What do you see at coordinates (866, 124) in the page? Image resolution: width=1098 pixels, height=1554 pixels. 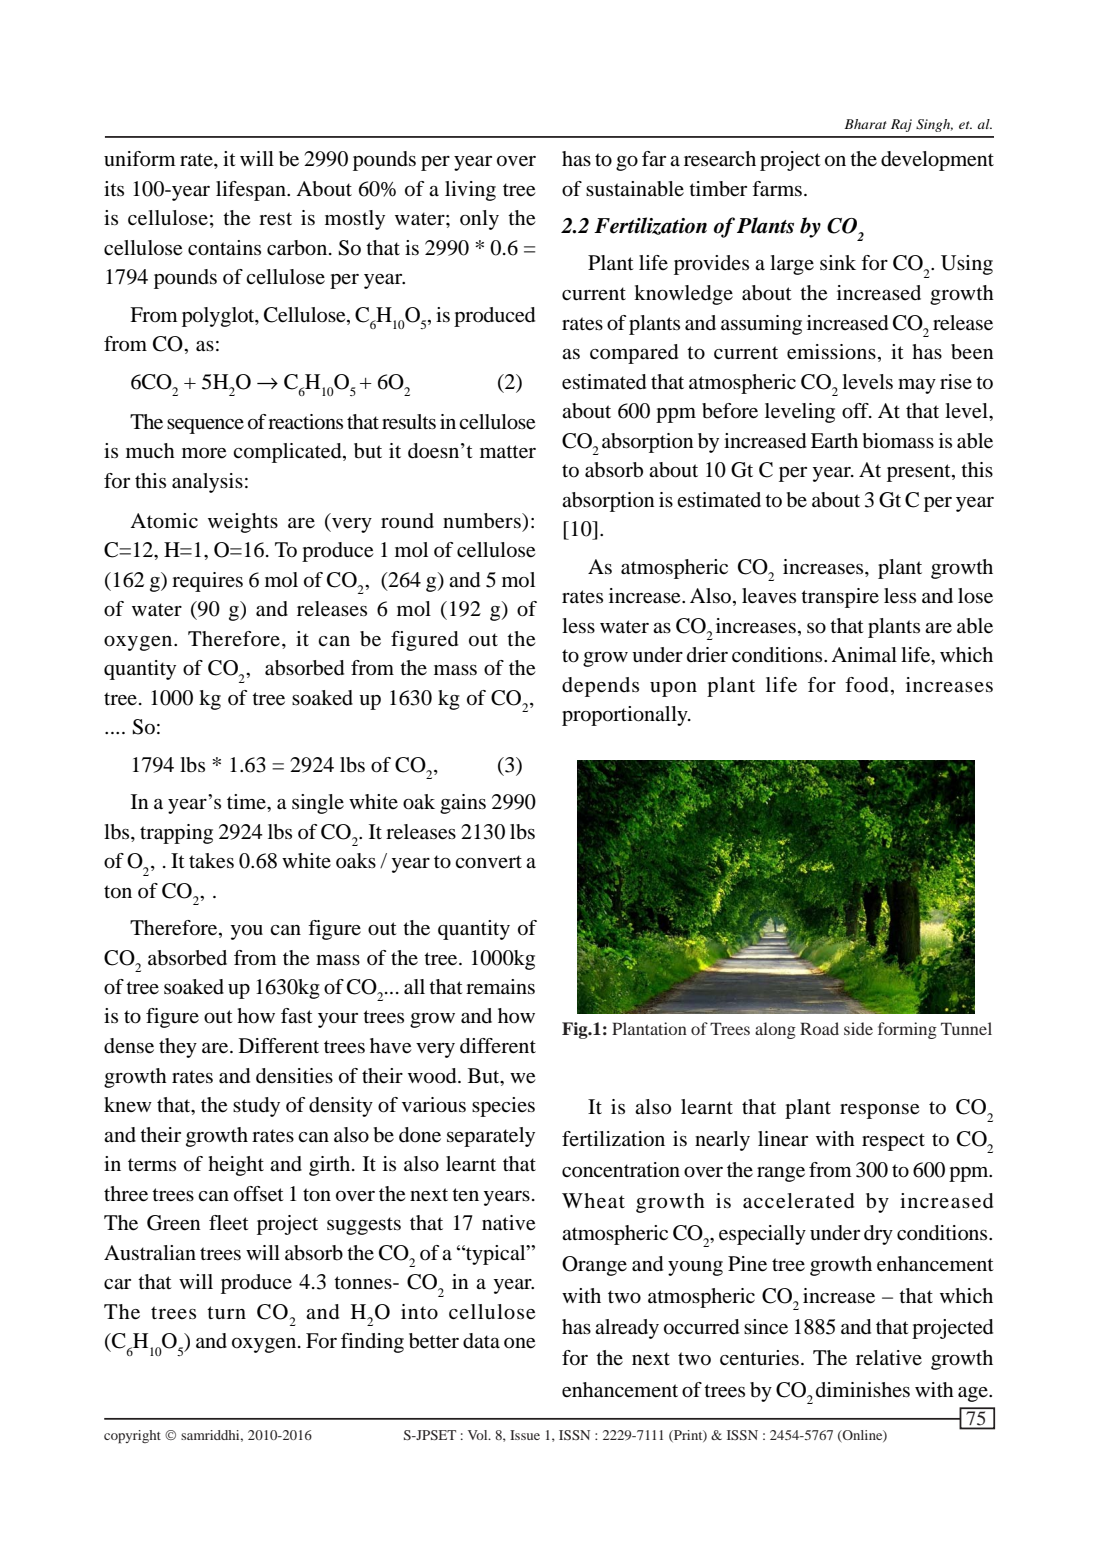 I see `Bharat` at bounding box center [866, 124].
